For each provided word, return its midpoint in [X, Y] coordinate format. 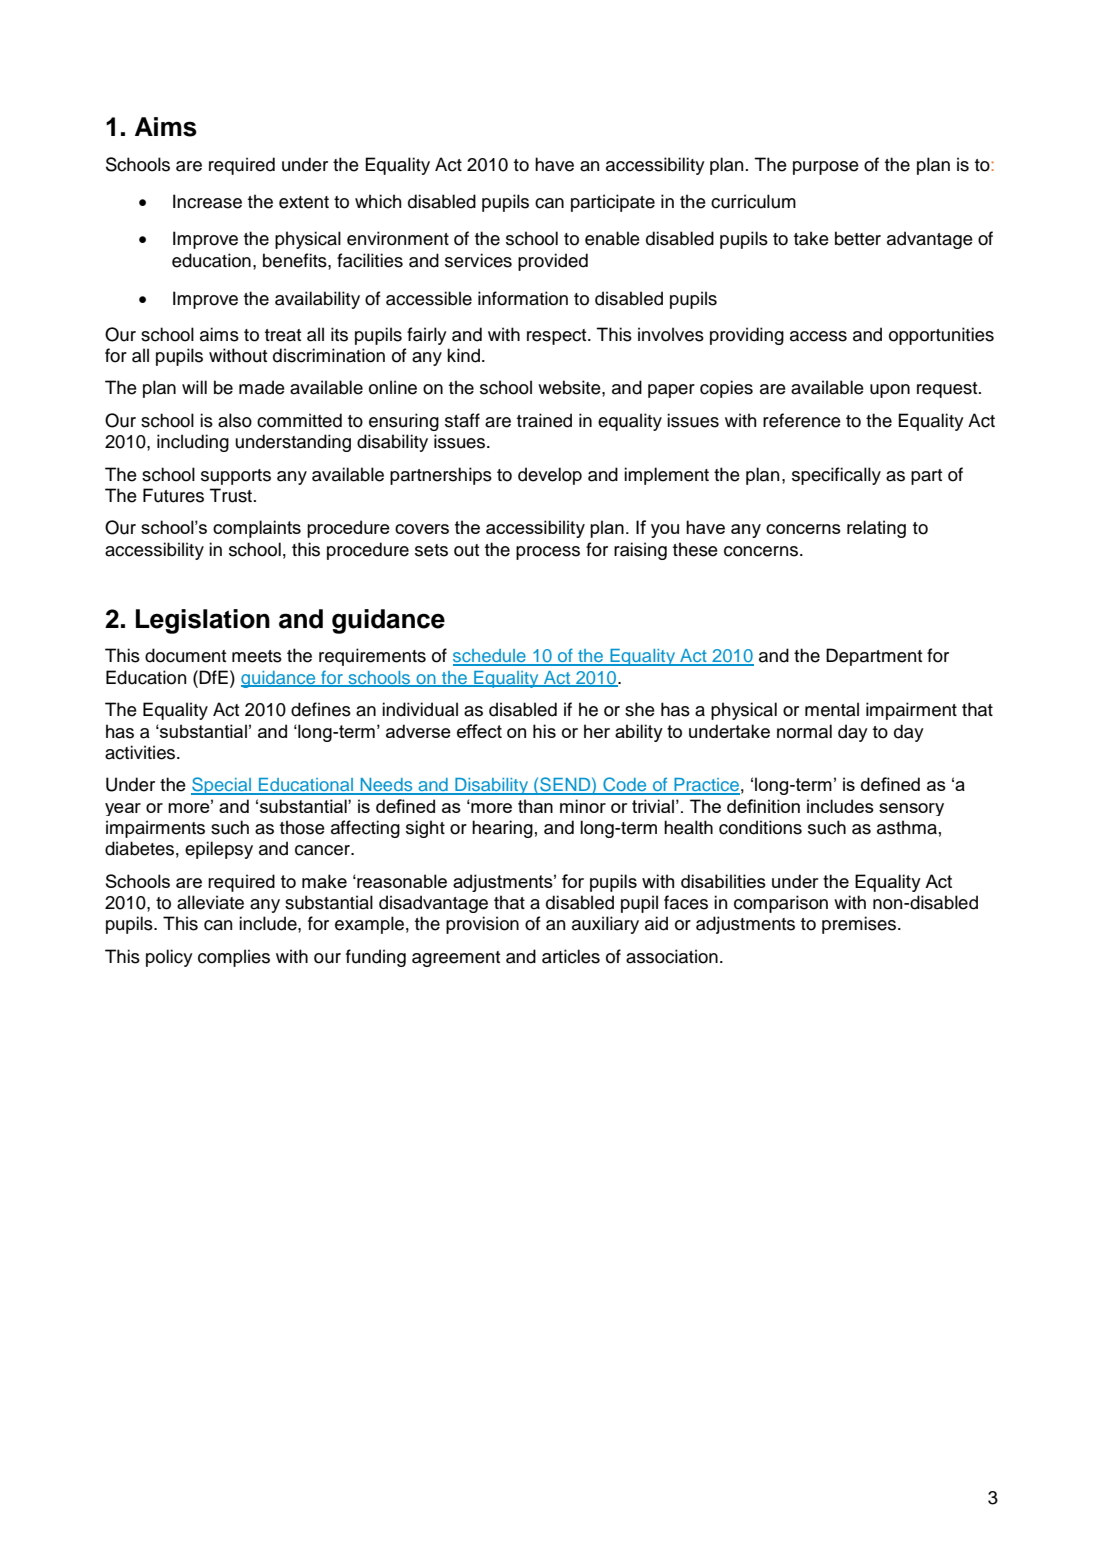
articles [571, 956]
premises [860, 925]
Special [222, 786]
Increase [207, 201]
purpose [826, 168]
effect [479, 731]
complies [234, 958]
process [548, 553]
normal [804, 731]
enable [612, 238]
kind [463, 355]
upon [890, 391]
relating [876, 529]
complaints [257, 529]
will [194, 387]
